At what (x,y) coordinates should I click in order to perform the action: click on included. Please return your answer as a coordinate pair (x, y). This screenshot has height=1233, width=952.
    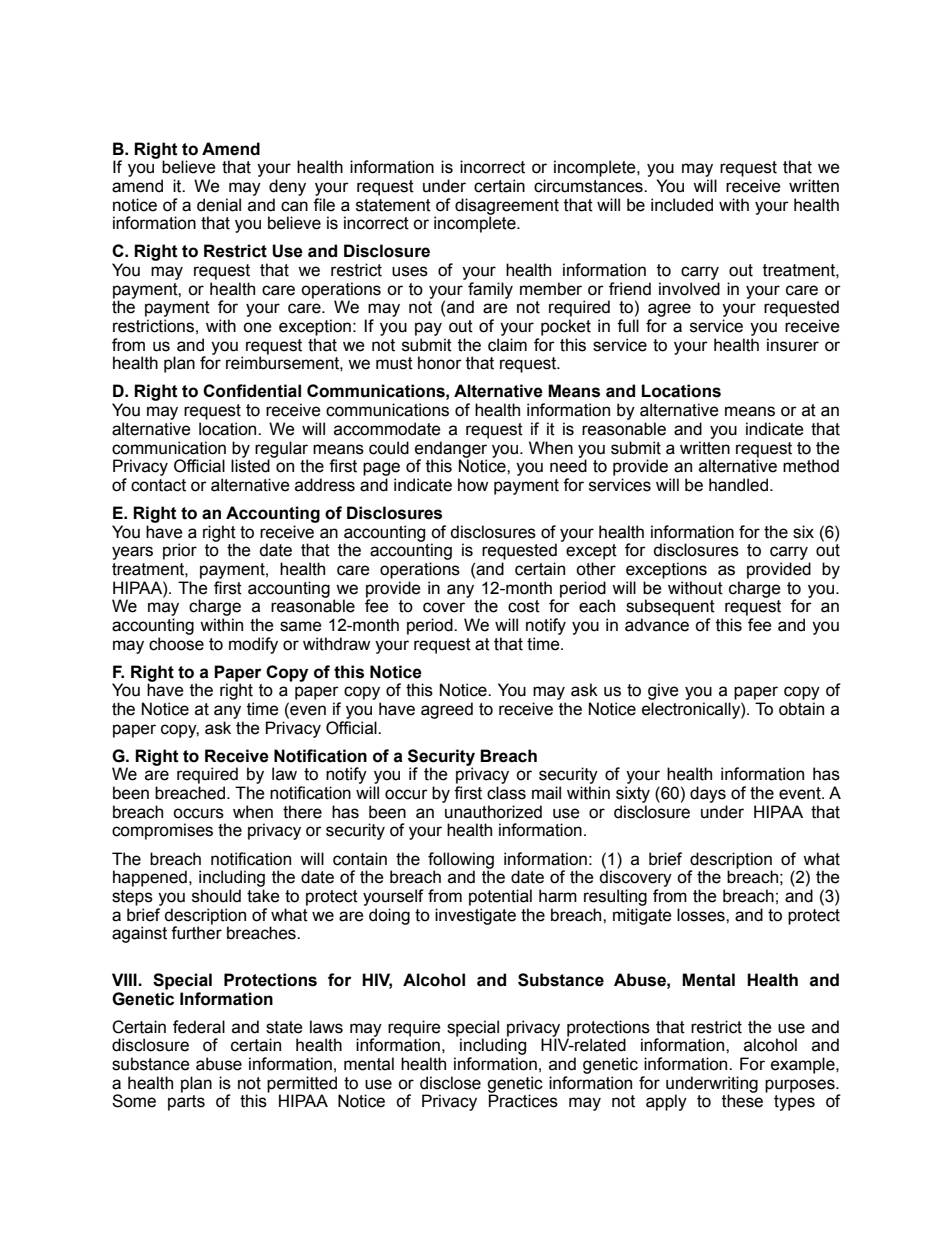
    Looking at the image, I should click on (682, 205).
